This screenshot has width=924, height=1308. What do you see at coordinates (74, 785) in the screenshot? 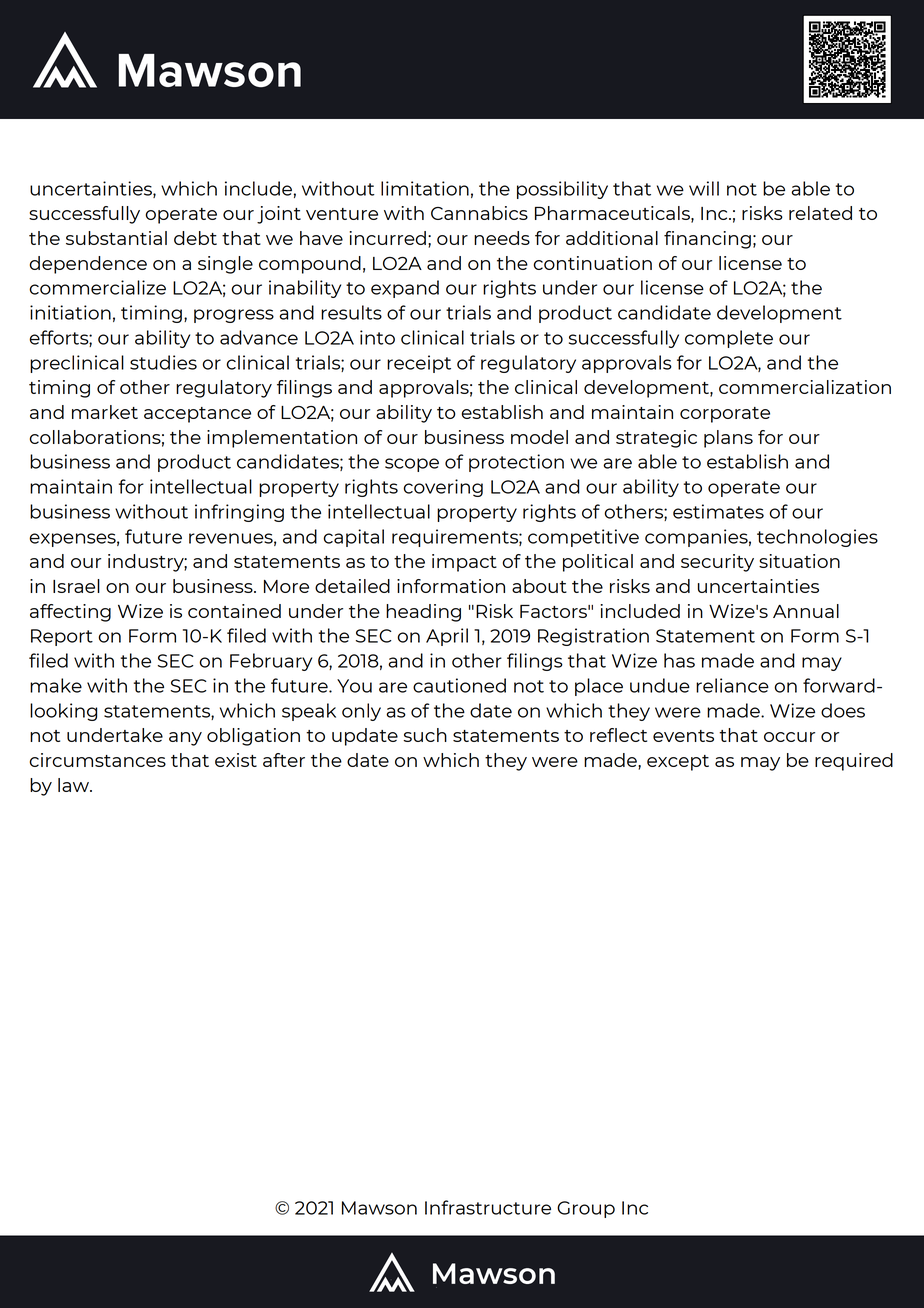
I see `law` at bounding box center [74, 785].
